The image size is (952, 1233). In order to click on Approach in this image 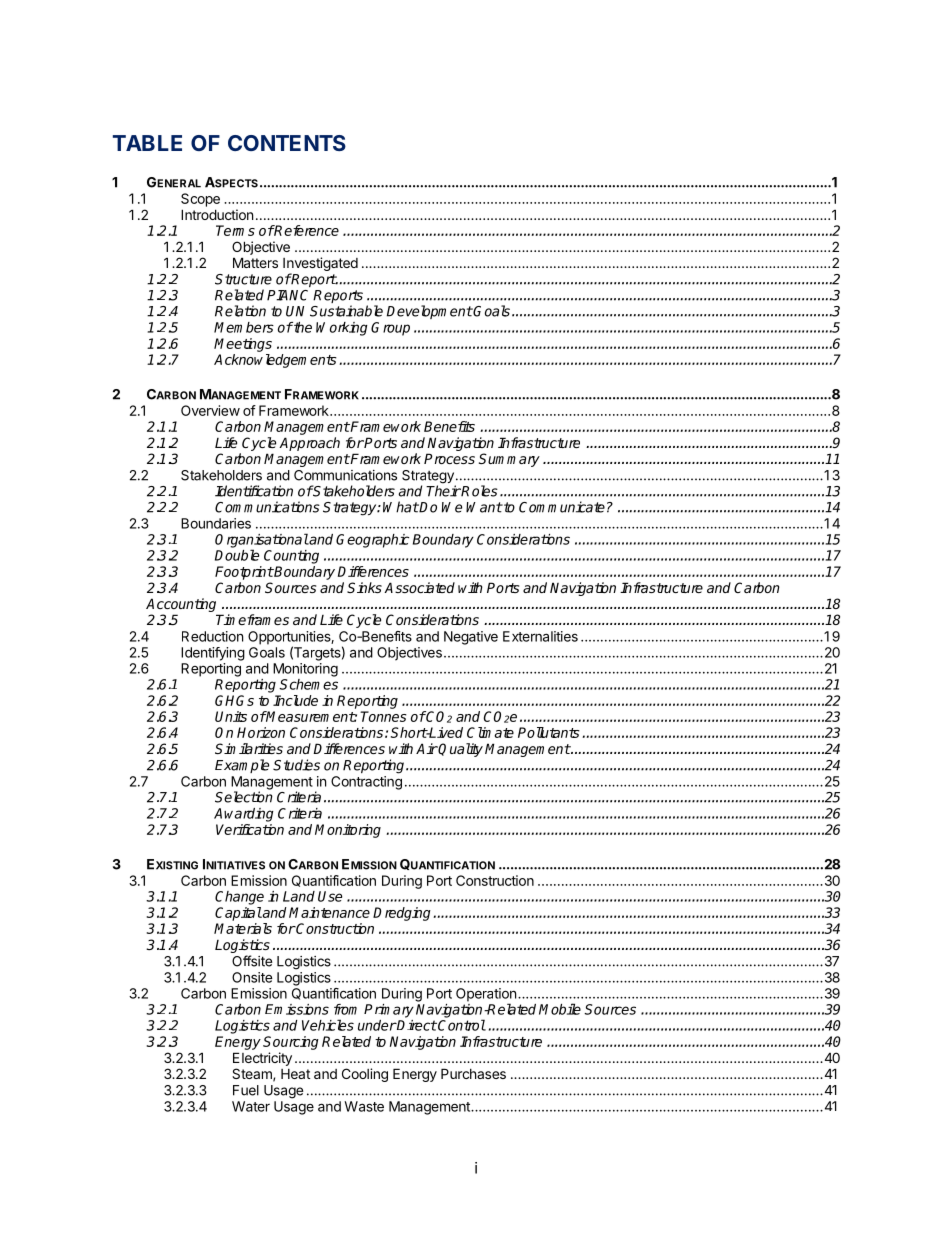, I will do `click(309, 444)`.
